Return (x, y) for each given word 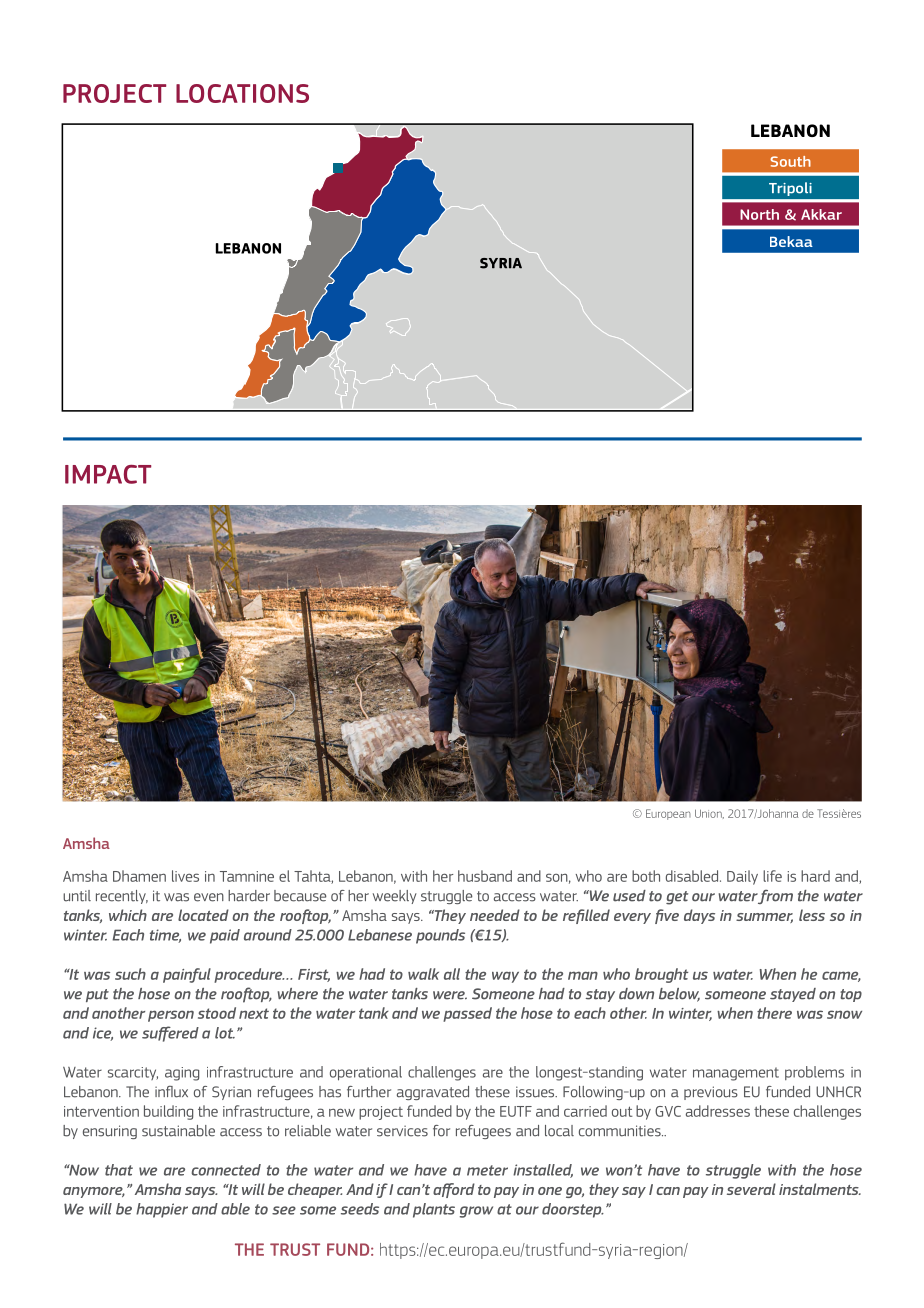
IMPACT (108, 474)
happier (162, 1210)
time (165, 936)
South (790, 161)
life (772, 876)
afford (454, 1190)
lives (185, 876)
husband (485, 876)
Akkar (821, 214)
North (759, 214)
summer (764, 918)
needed (495, 915)
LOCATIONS (242, 93)
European (668, 814)
